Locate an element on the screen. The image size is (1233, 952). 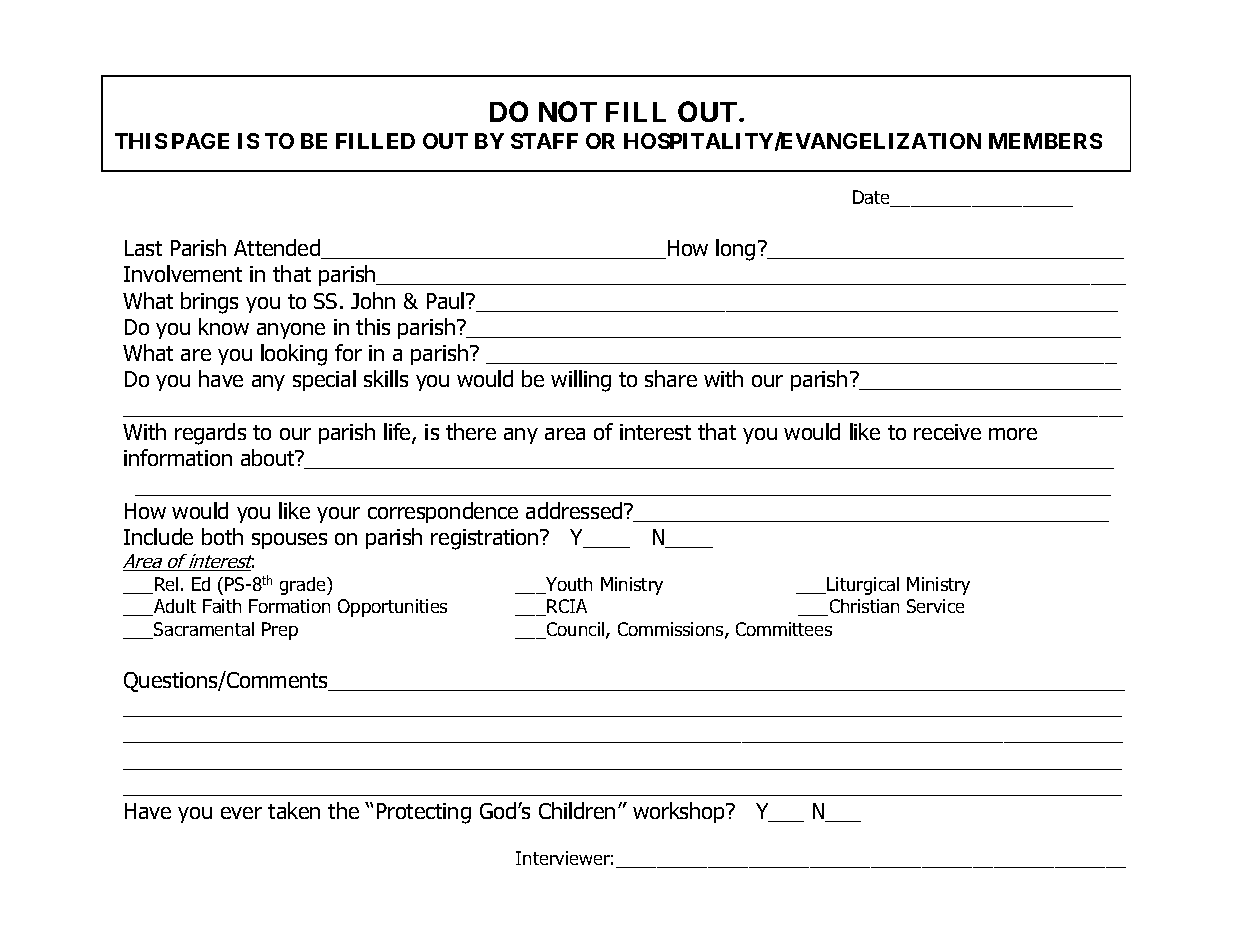
willing is located at coordinates (581, 381).
